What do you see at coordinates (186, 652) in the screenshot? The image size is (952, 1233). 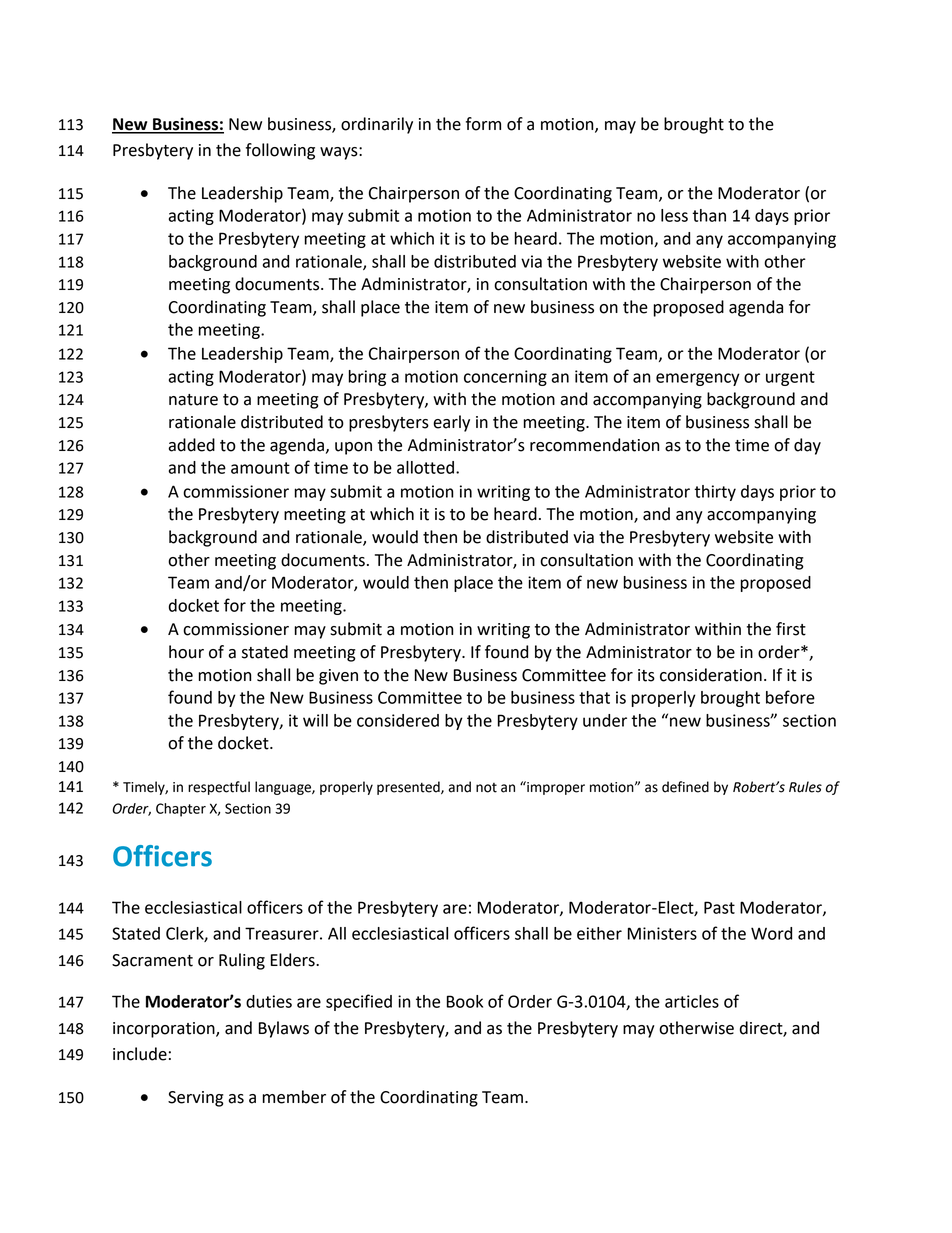 I see `hour` at bounding box center [186, 652].
